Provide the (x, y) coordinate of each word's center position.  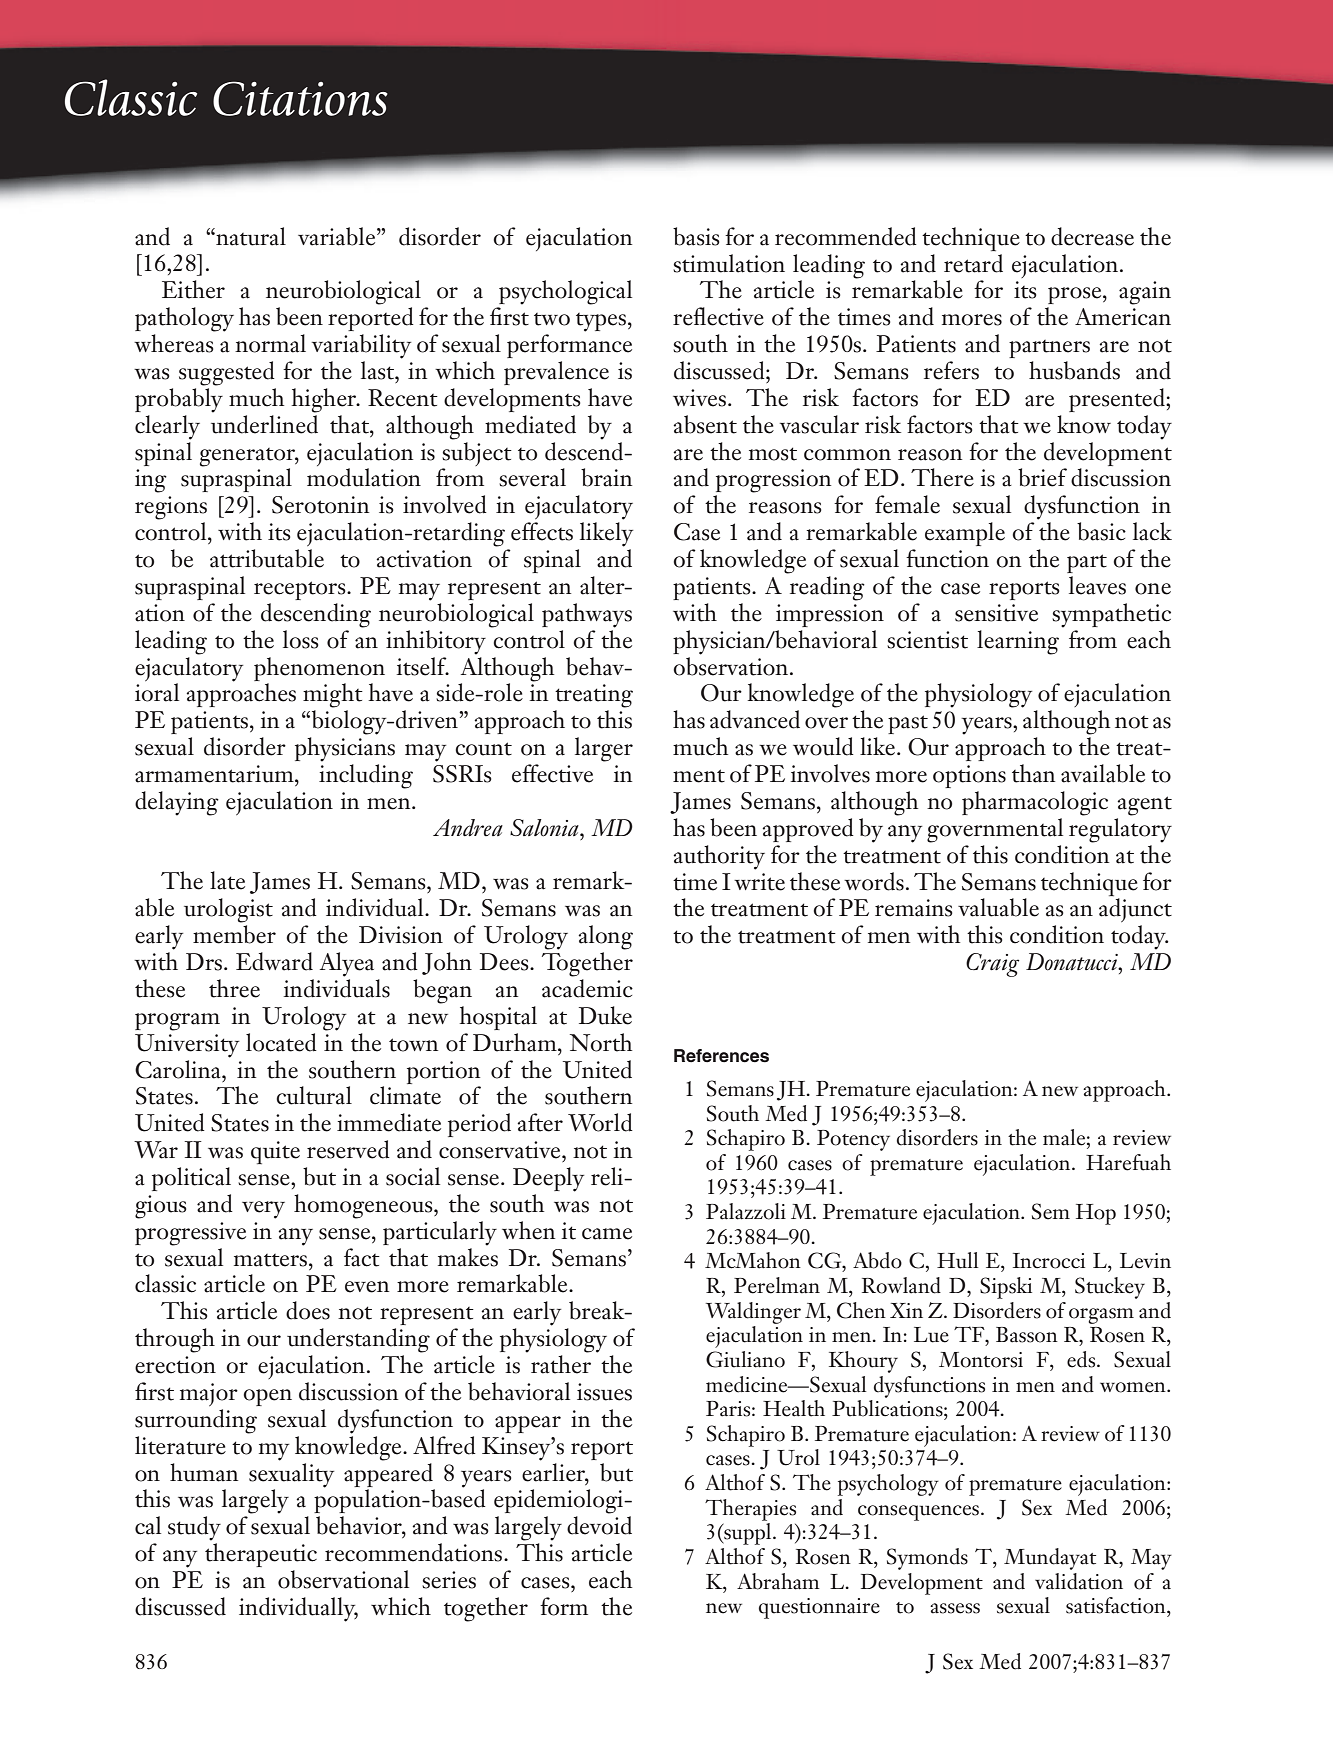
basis (696, 236)
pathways (587, 615)
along (605, 937)
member (234, 934)
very (263, 1210)
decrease (1092, 236)
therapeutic (261, 1555)
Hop (1096, 1214)
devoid (599, 1525)
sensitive (996, 613)
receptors (301, 590)
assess (955, 1608)
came (607, 1234)
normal (270, 343)
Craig (992, 965)
